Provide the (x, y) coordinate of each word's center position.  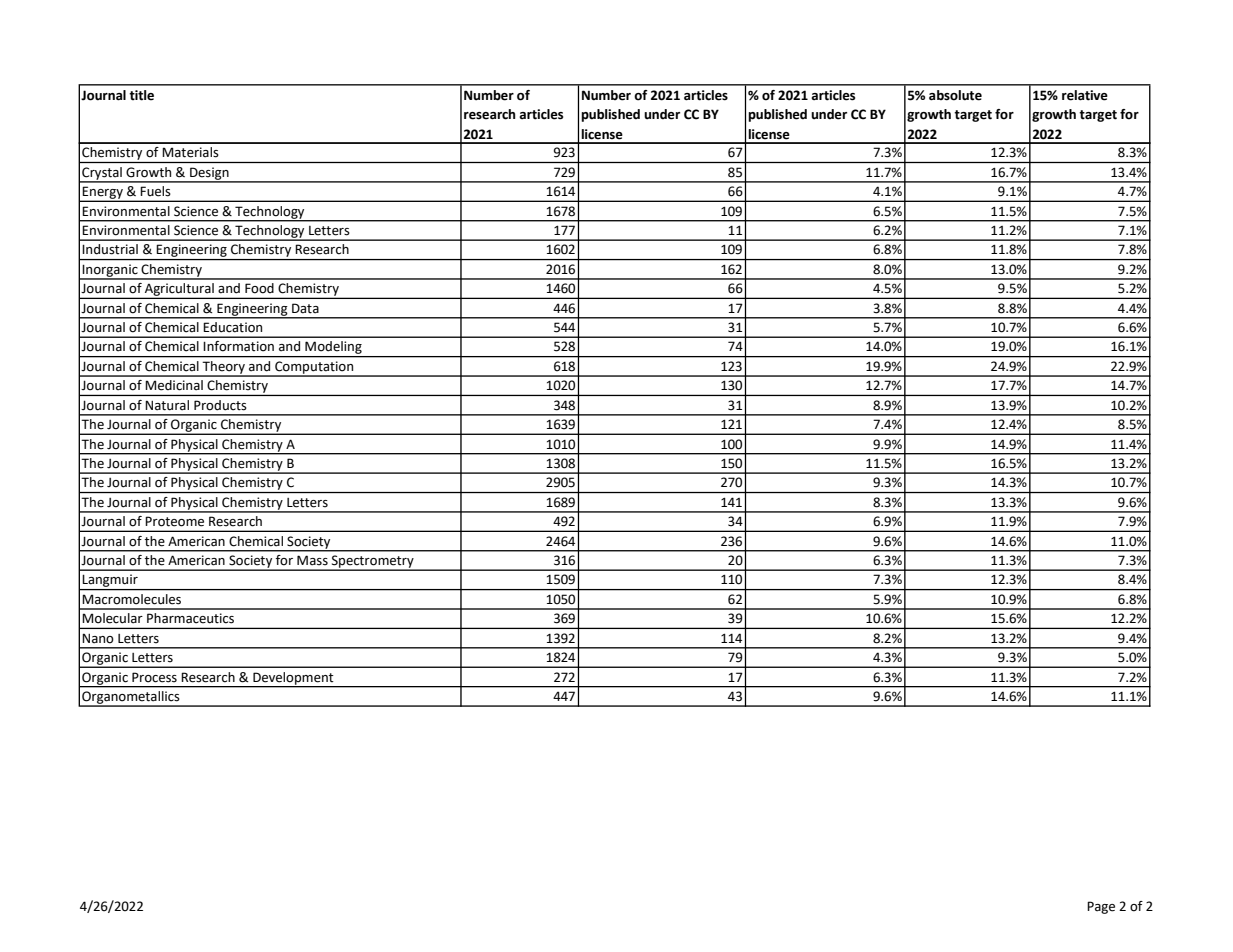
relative (1085, 95)
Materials (190, 152)
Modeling (333, 349)
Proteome (175, 521)
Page (1101, 907)
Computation (314, 368)
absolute (955, 95)
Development (293, 679)
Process (154, 677)
